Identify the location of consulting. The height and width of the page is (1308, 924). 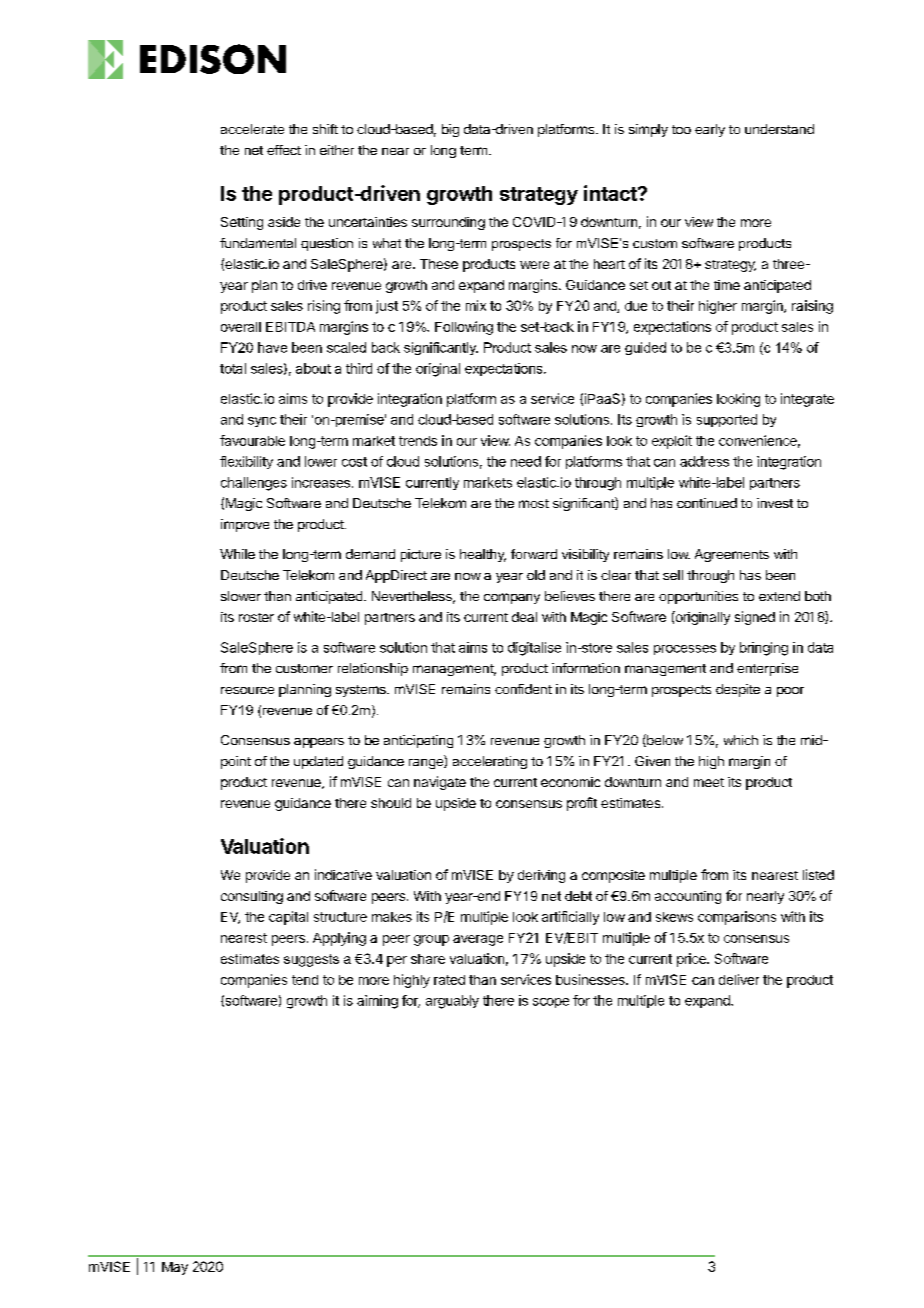
(252, 897).
